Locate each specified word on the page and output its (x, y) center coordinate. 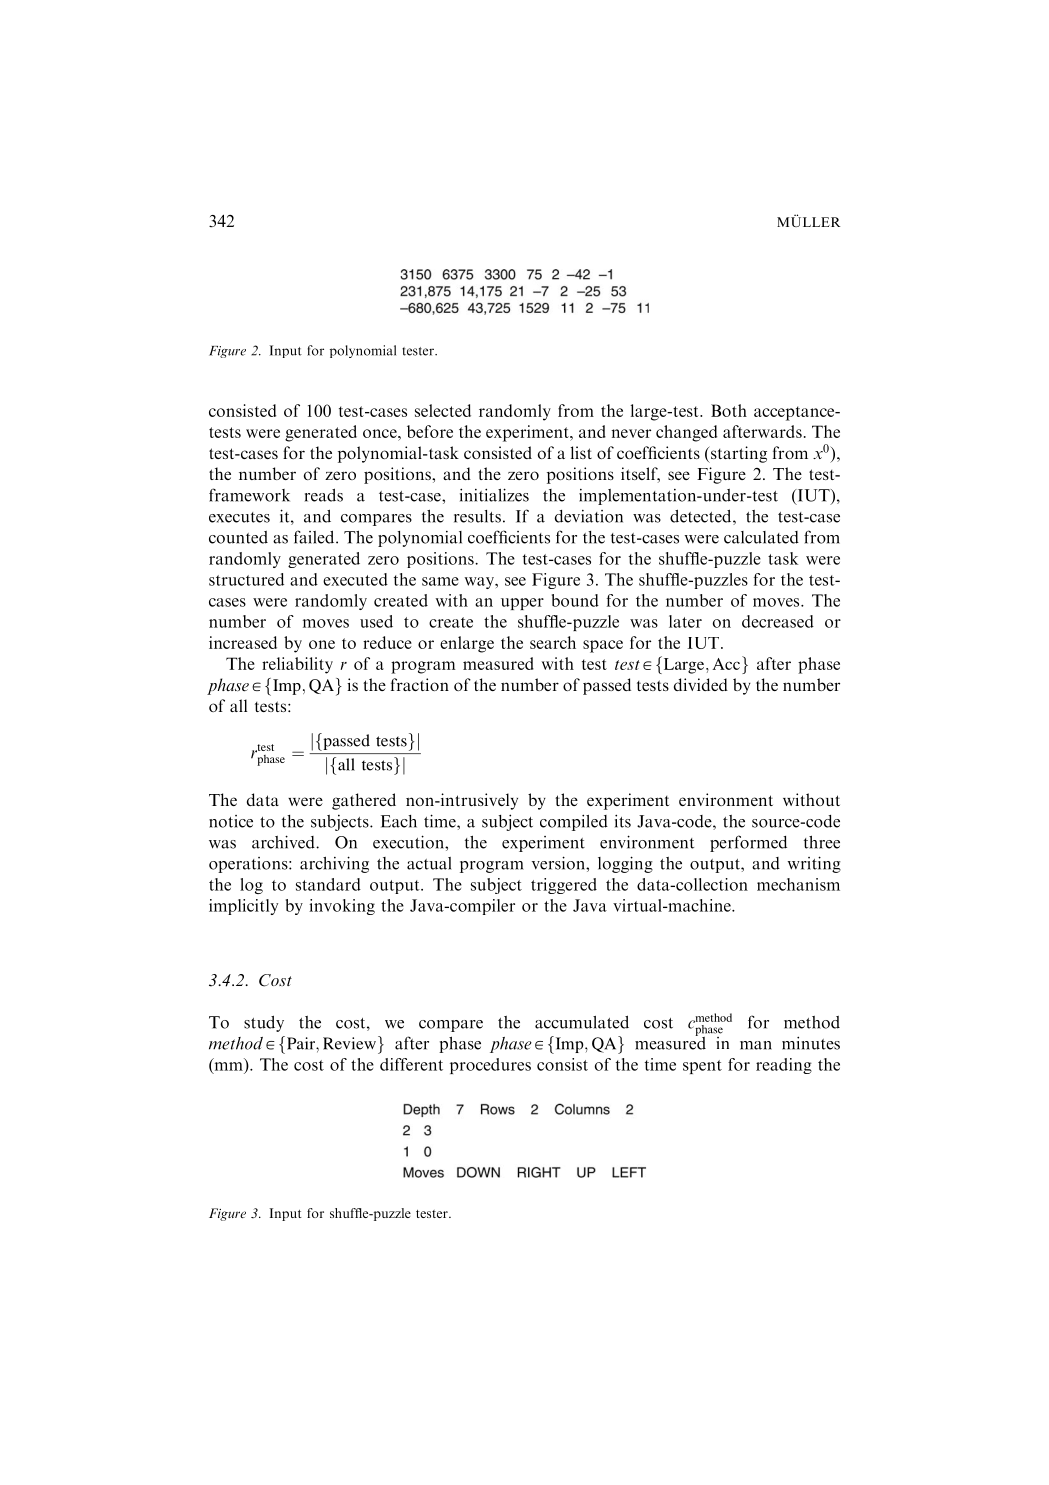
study (264, 1023)
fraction (420, 684)
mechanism (798, 884)
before (430, 431)
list (581, 452)
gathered (364, 801)
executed (355, 579)
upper (522, 604)
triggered (564, 886)
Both (729, 410)
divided (701, 684)
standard (328, 884)
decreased (778, 621)
